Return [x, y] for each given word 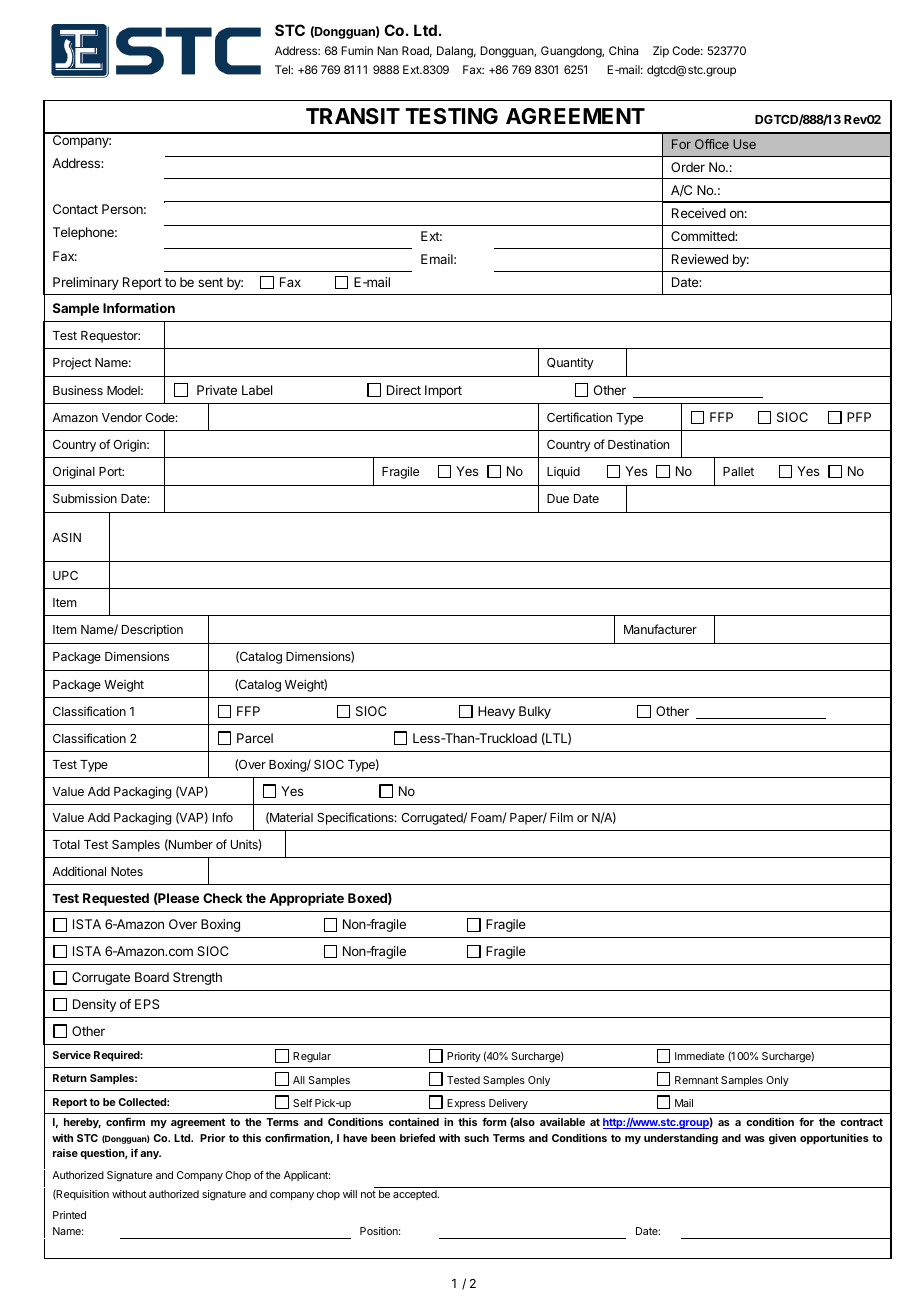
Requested [116, 899]
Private [217, 390]
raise [65, 1153]
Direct [404, 390]
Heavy [496, 712]
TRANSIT [353, 116]
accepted [416, 1195]
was [755, 1139]
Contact [75, 209]
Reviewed [700, 259]
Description [152, 630]
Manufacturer [660, 629]
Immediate [699, 1056]
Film [561, 817]
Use [744, 144]
